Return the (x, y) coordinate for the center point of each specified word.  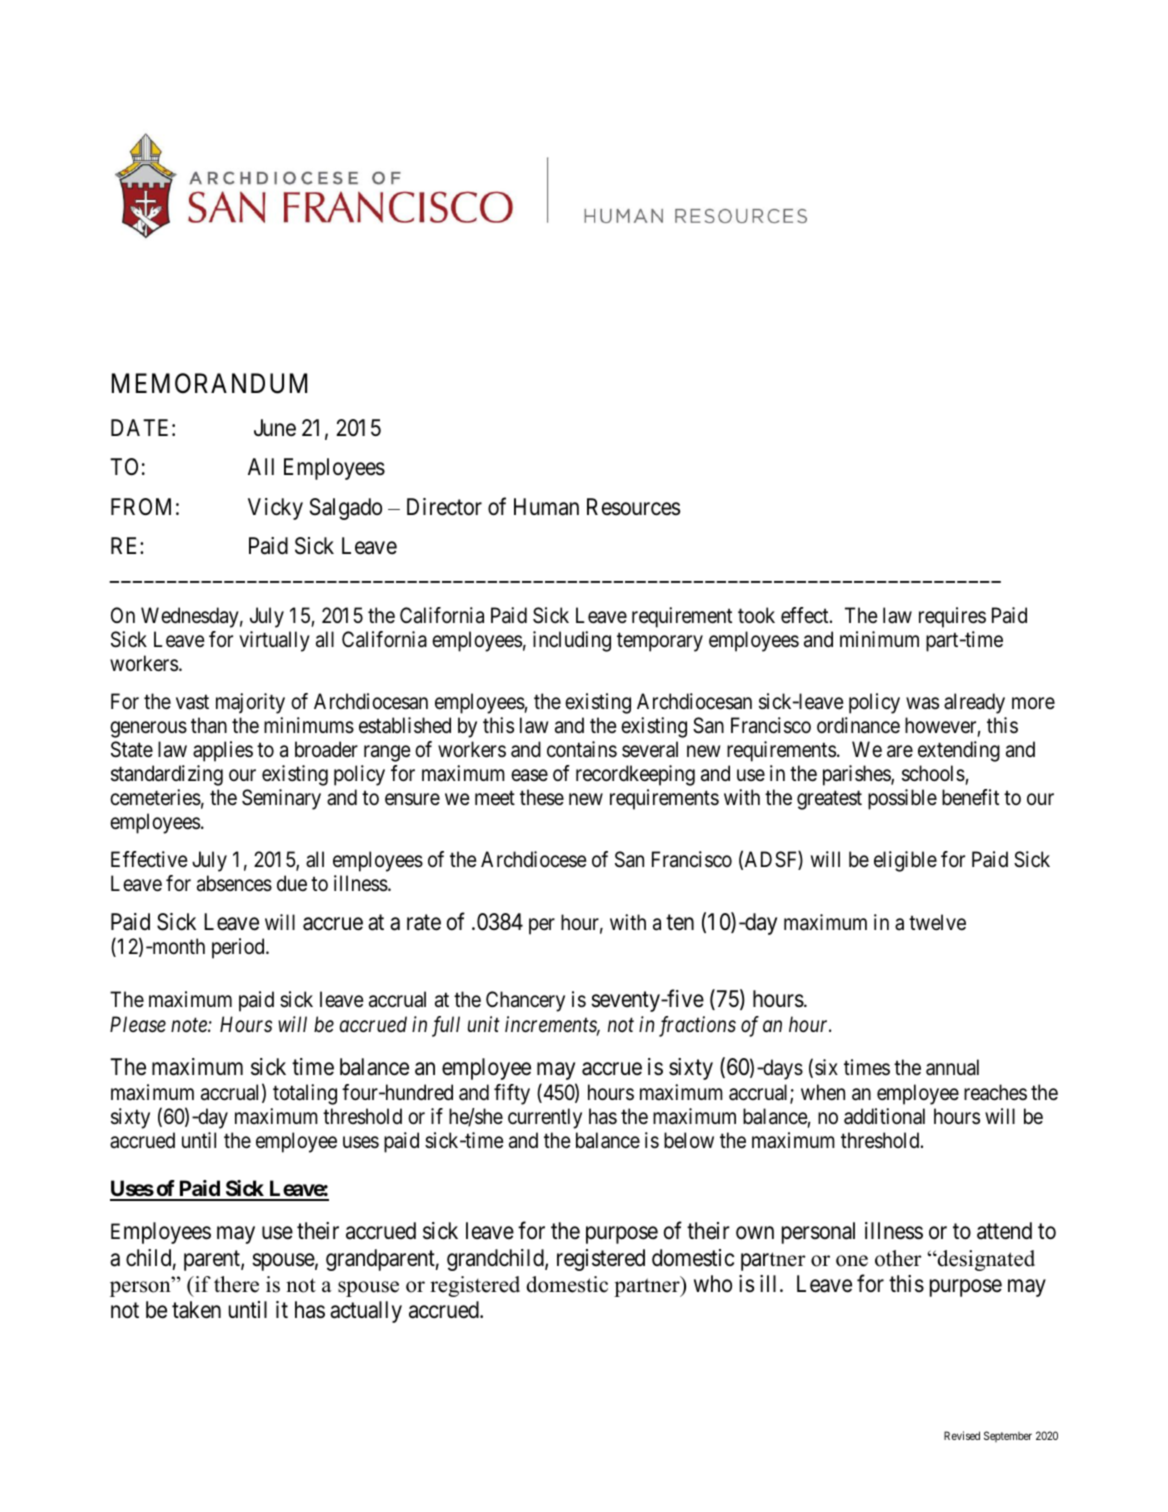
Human (546, 507)
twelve (937, 922)
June (275, 428)
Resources (633, 507)
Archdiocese (534, 859)
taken (196, 1310)
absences (234, 883)
